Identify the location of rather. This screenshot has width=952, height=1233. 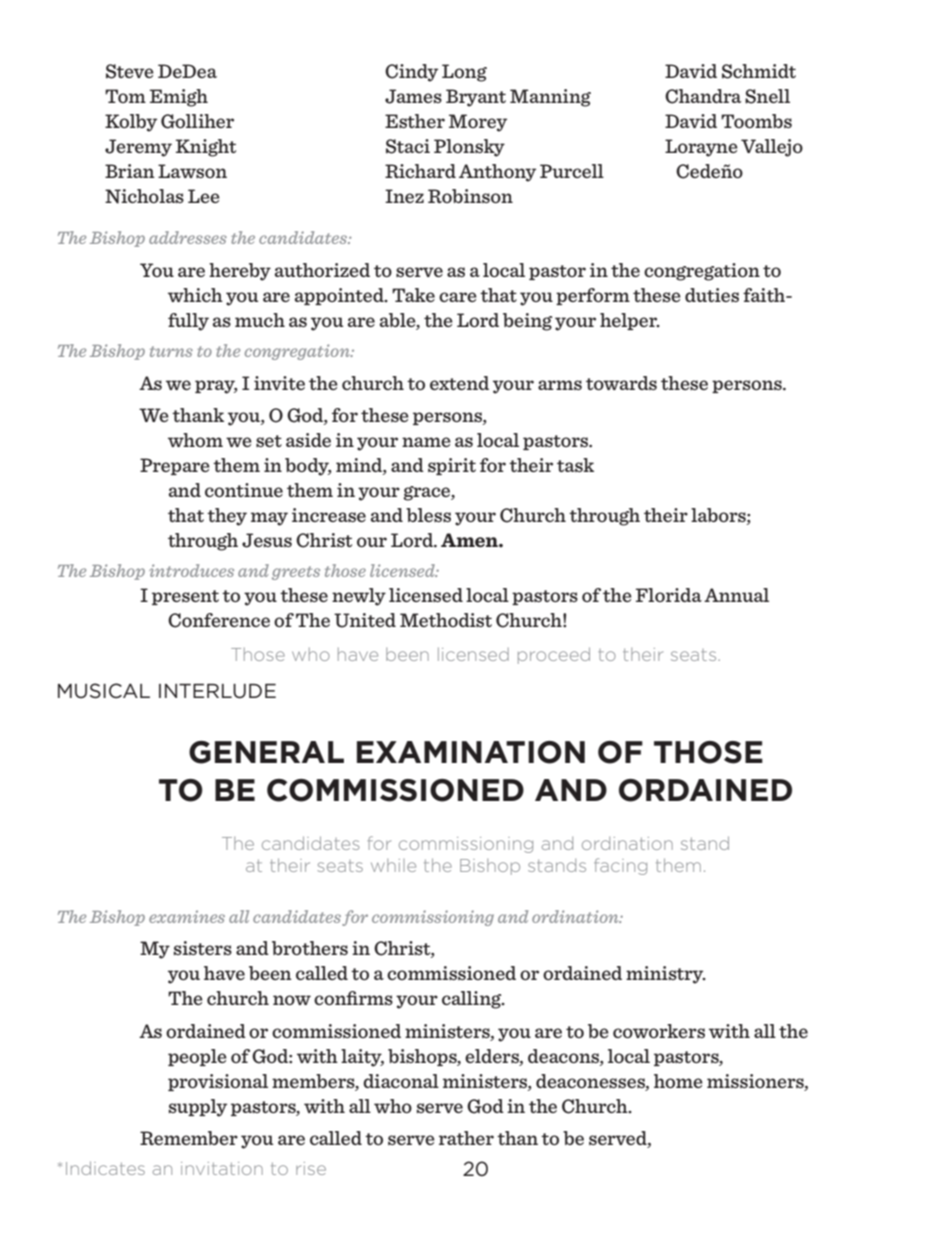
(466, 1138).
